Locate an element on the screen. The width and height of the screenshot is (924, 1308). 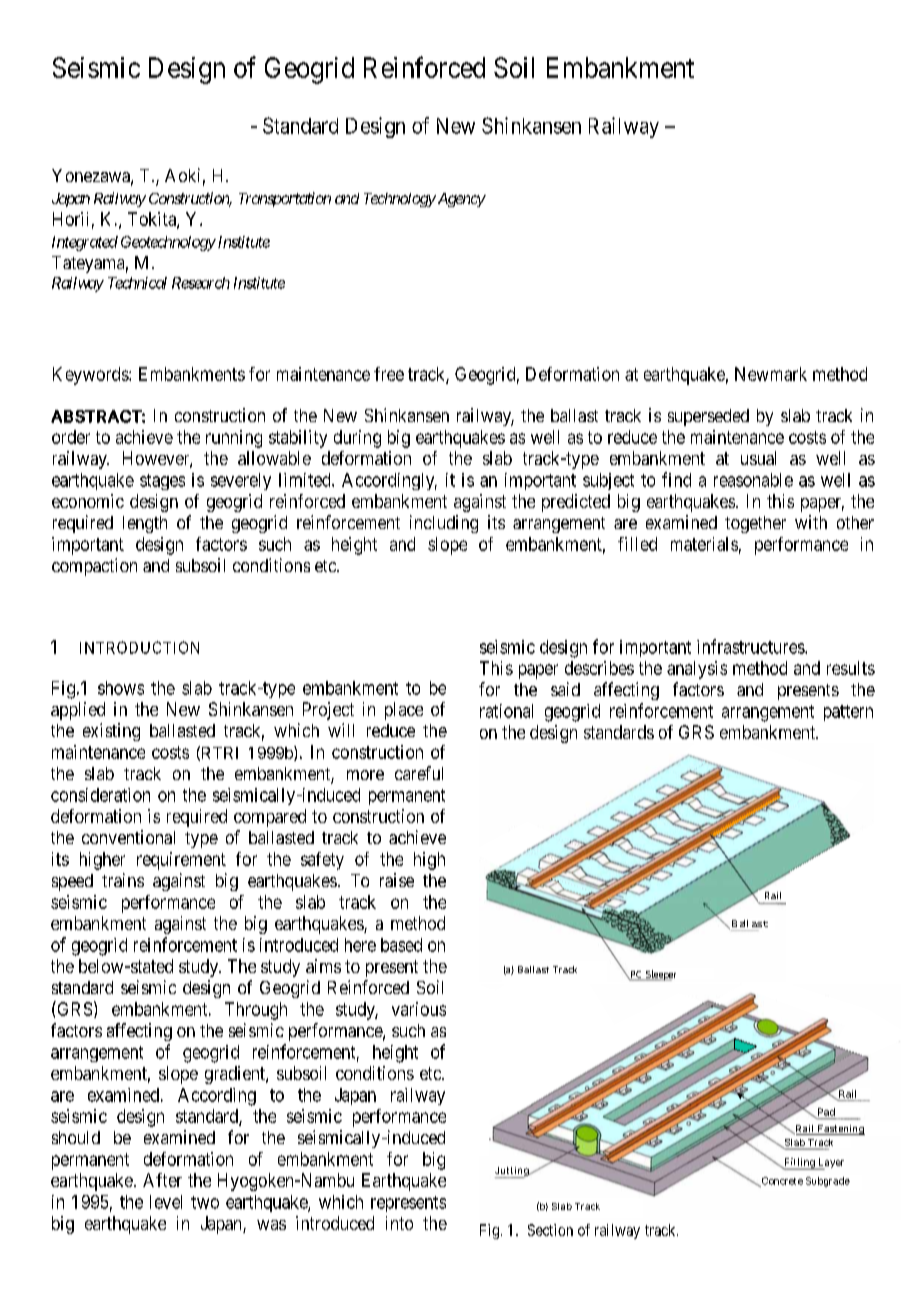
Integrated is located at coordinates (85, 243).
